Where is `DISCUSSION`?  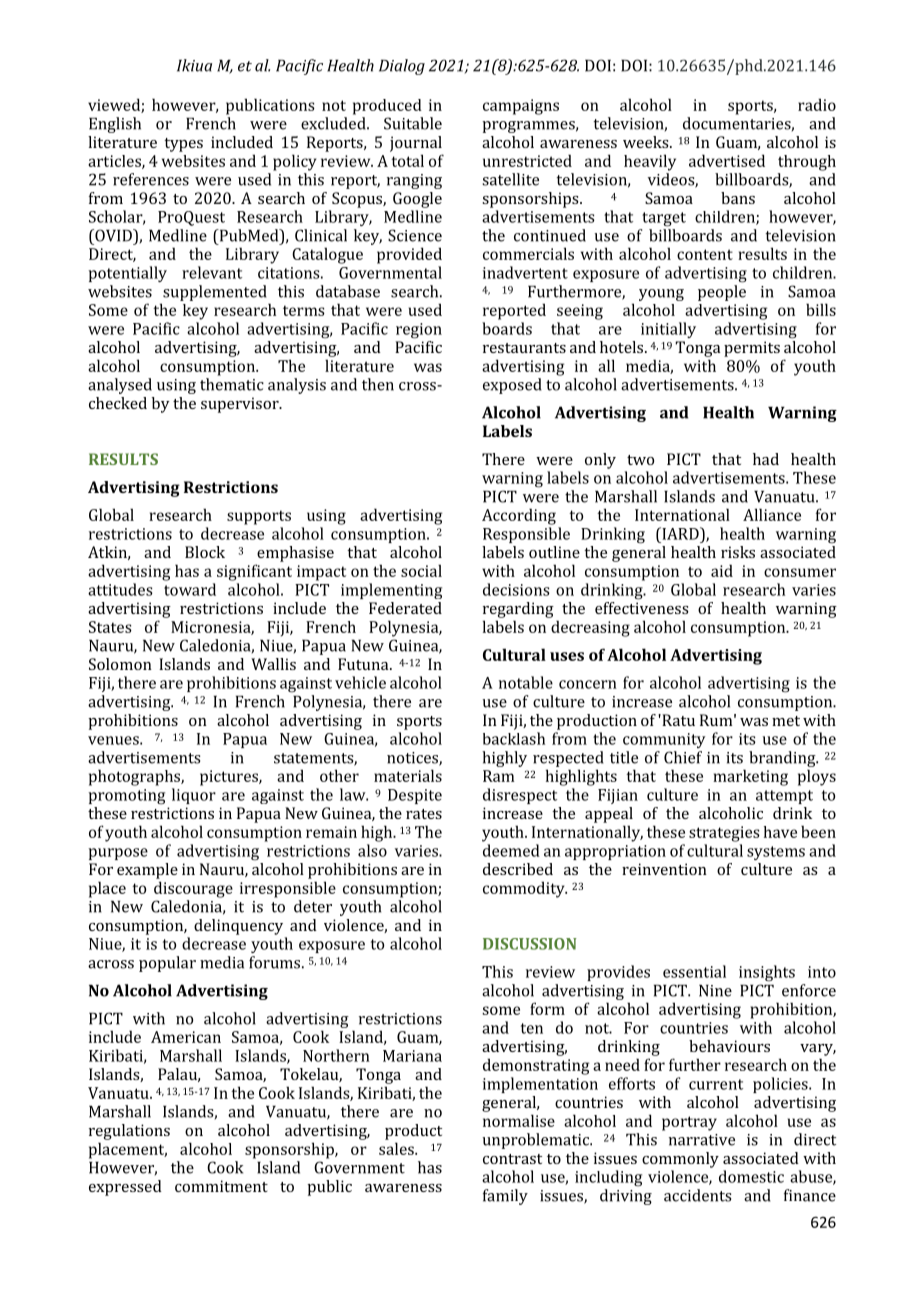
DISCUSSION is located at coordinates (530, 944).
